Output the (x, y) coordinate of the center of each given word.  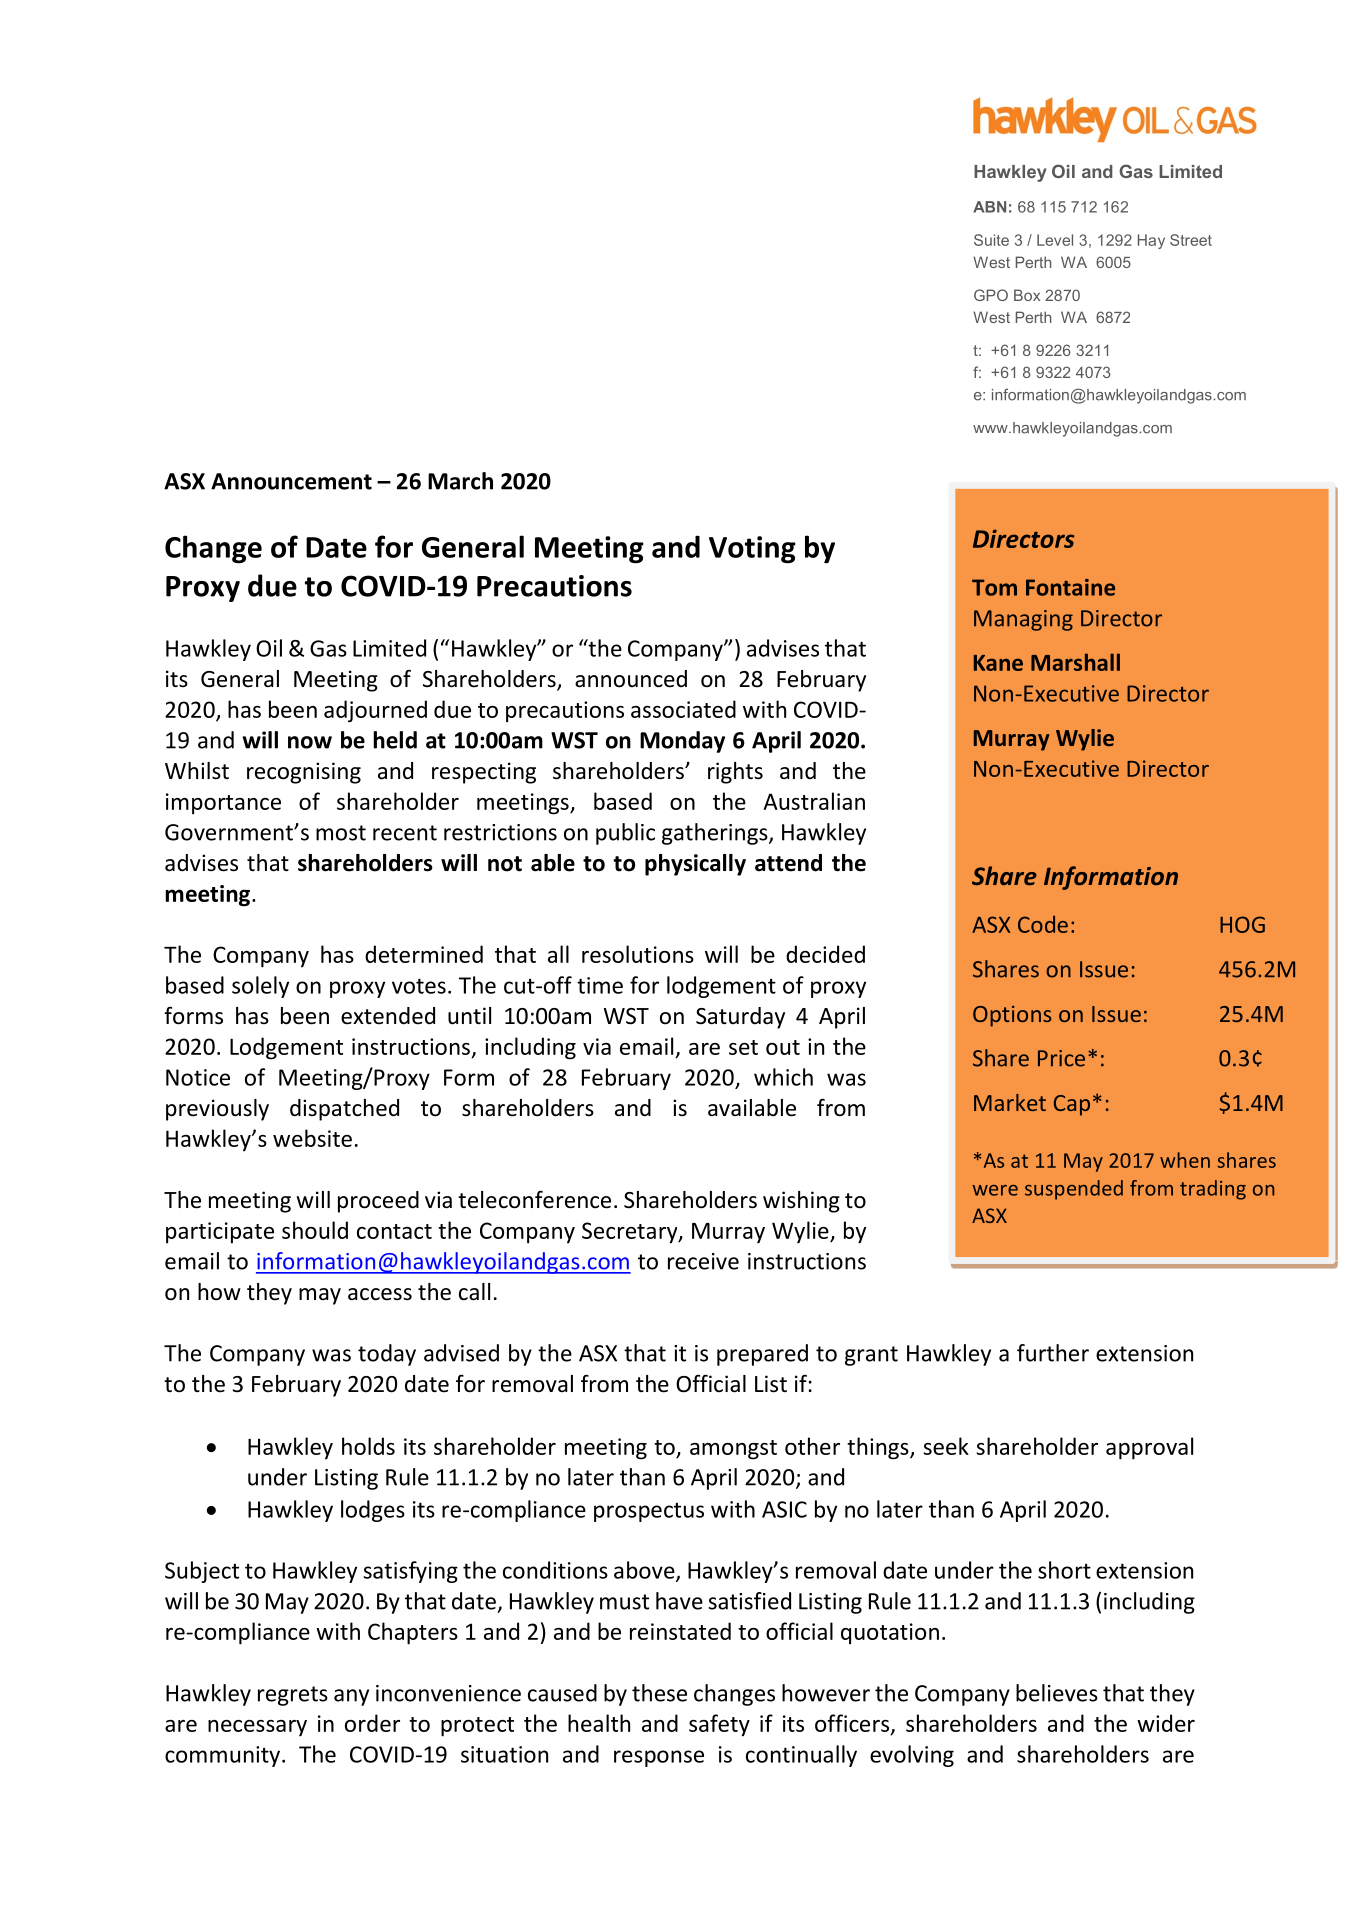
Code (1043, 924)
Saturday (740, 1018)
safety (719, 1725)
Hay (1151, 241)
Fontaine (1070, 587)
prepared (762, 1355)
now (310, 742)
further (1053, 1353)
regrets (293, 1696)
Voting (752, 550)
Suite (991, 240)
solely (260, 987)
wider (1166, 1723)
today (387, 1355)
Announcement (291, 481)
